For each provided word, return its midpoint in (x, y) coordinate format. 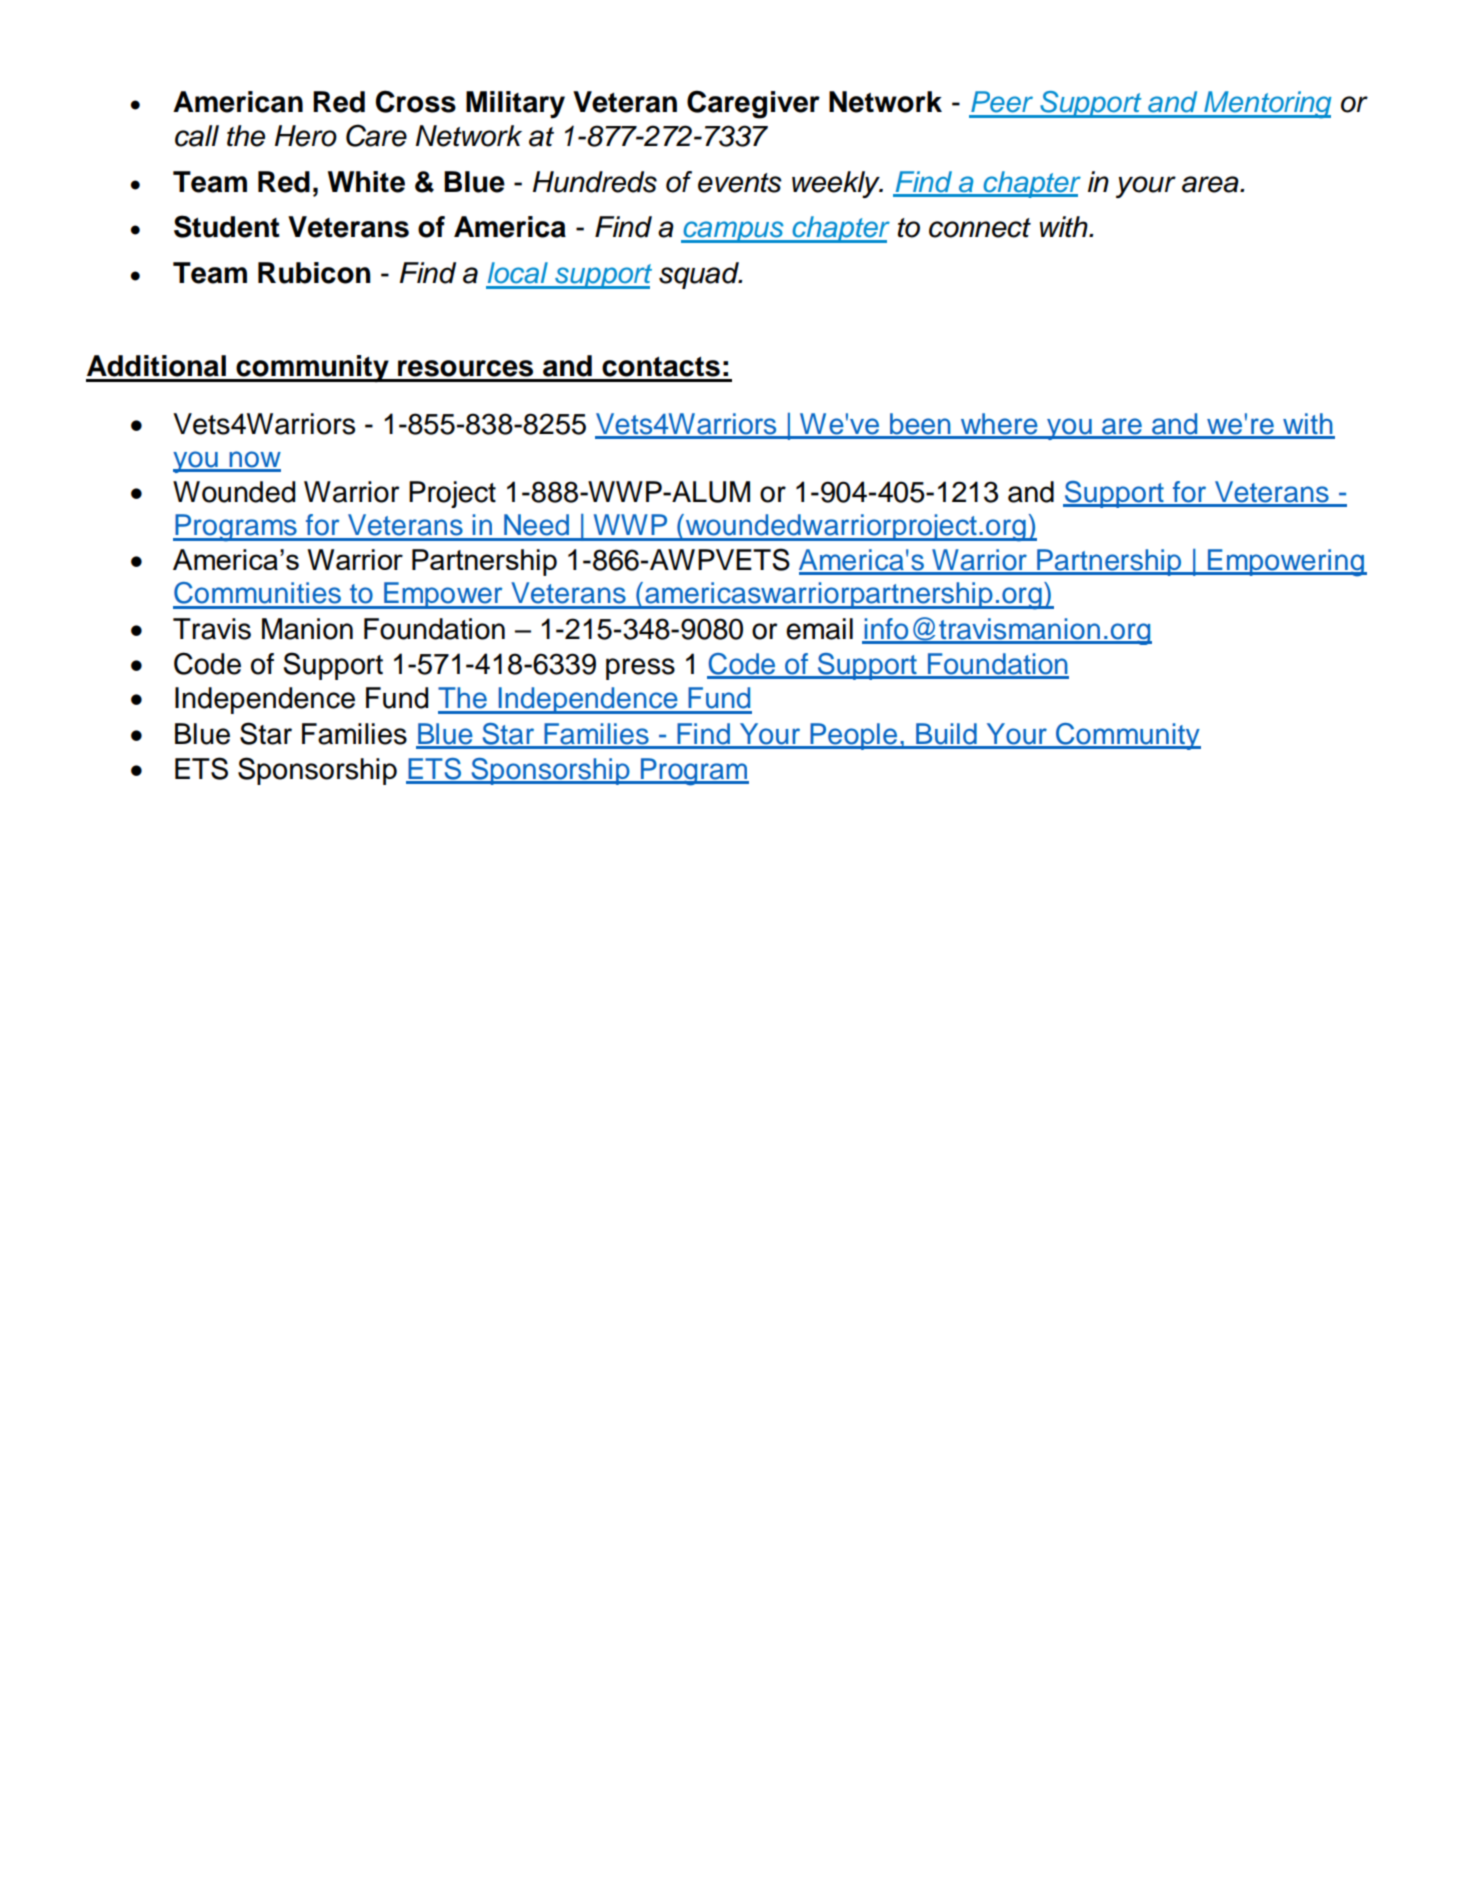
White (366, 182)
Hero (306, 136)
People (853, 736)
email (819, 629)
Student (227, 226)
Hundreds (595, 182)
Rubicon (314, 273)
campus (733, 232)
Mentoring (1267, 105)
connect (980, 228)
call (197, 136)
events (740, 183)
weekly (837, 184)
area (1211, 184)
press (640, 669)
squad (700, 275)
